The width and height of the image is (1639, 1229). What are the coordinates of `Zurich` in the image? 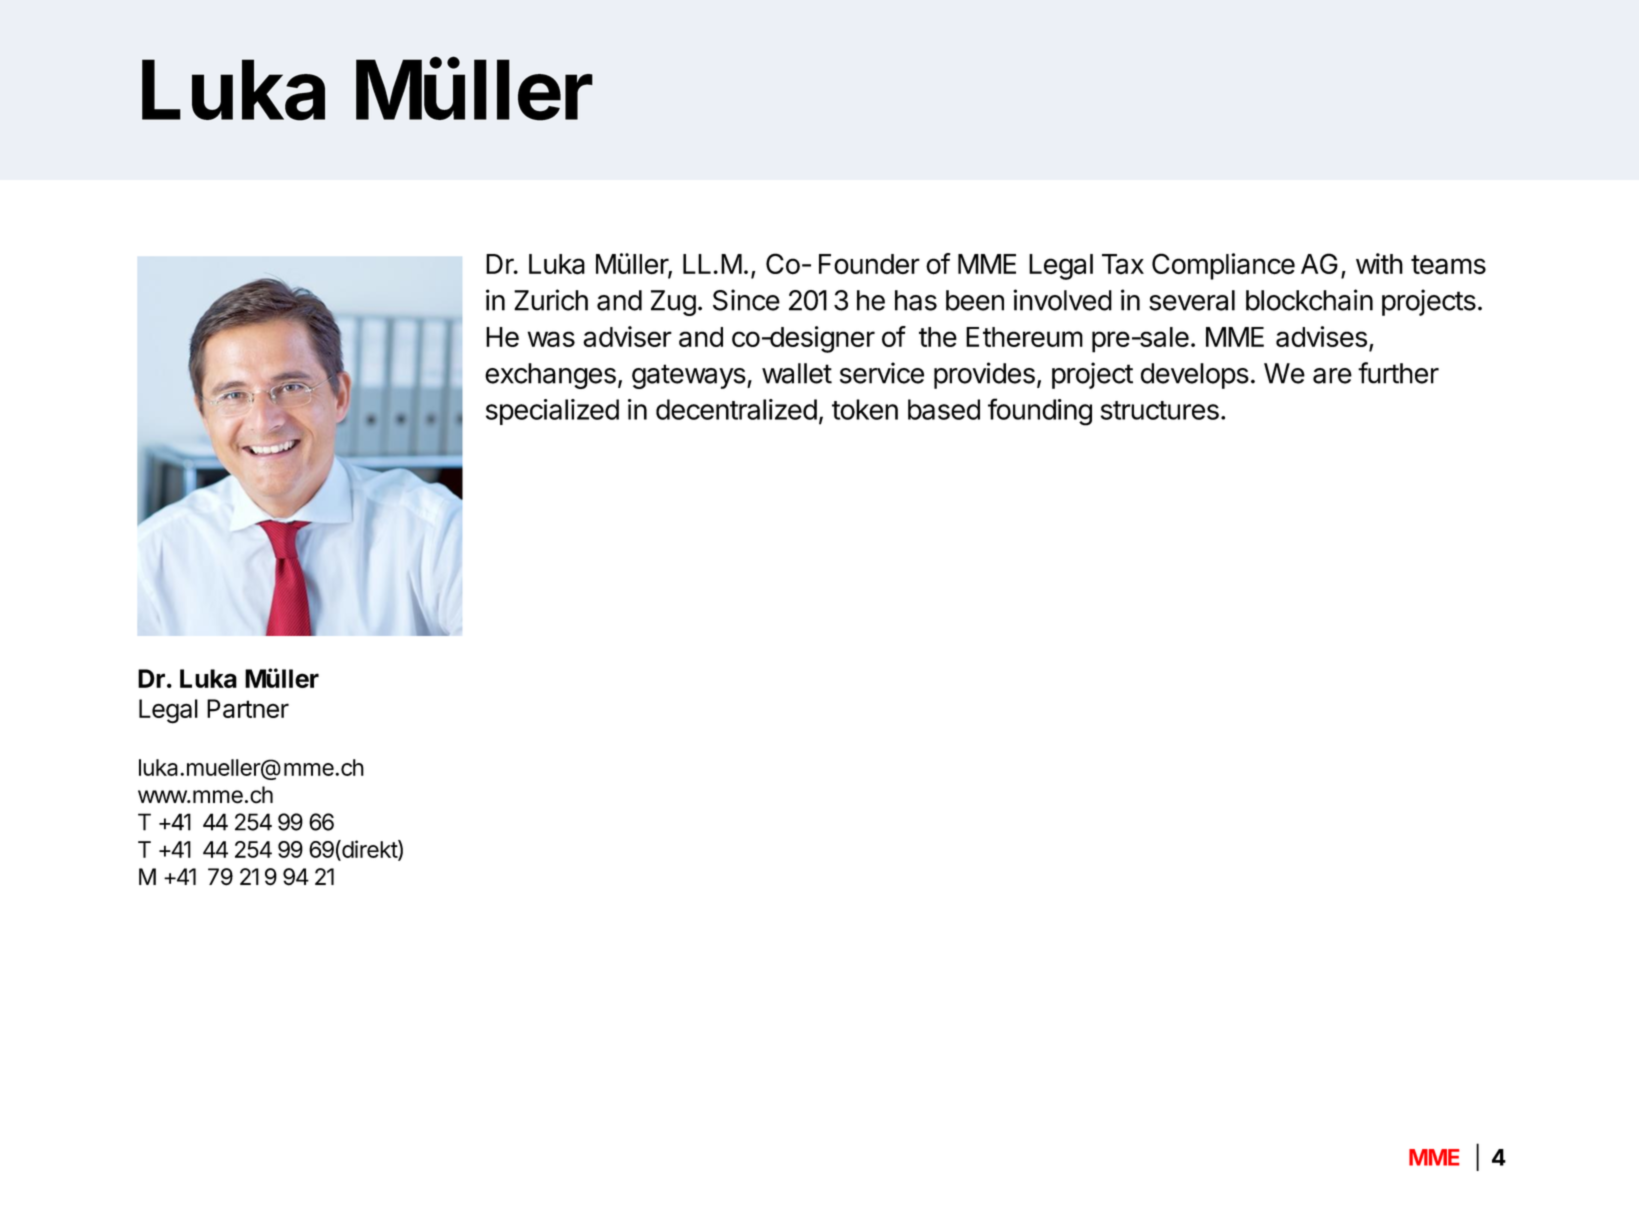 It's located at (551, 300).
